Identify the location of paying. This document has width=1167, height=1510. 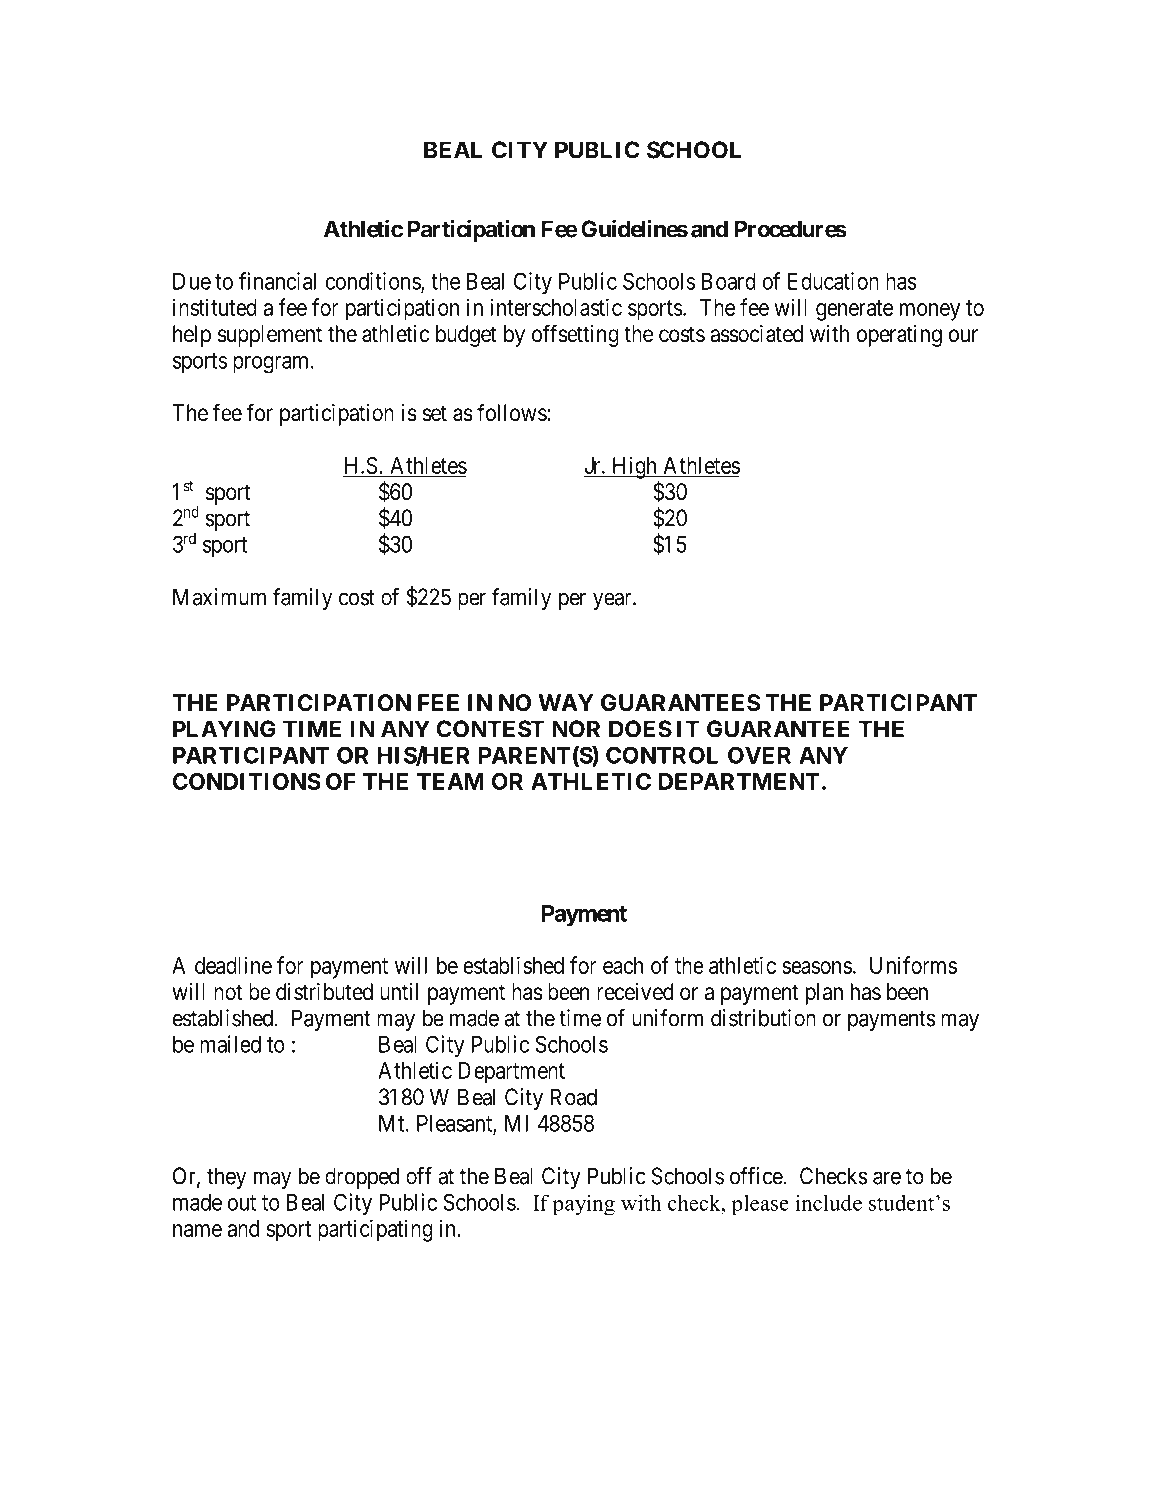
(584, 1205).
